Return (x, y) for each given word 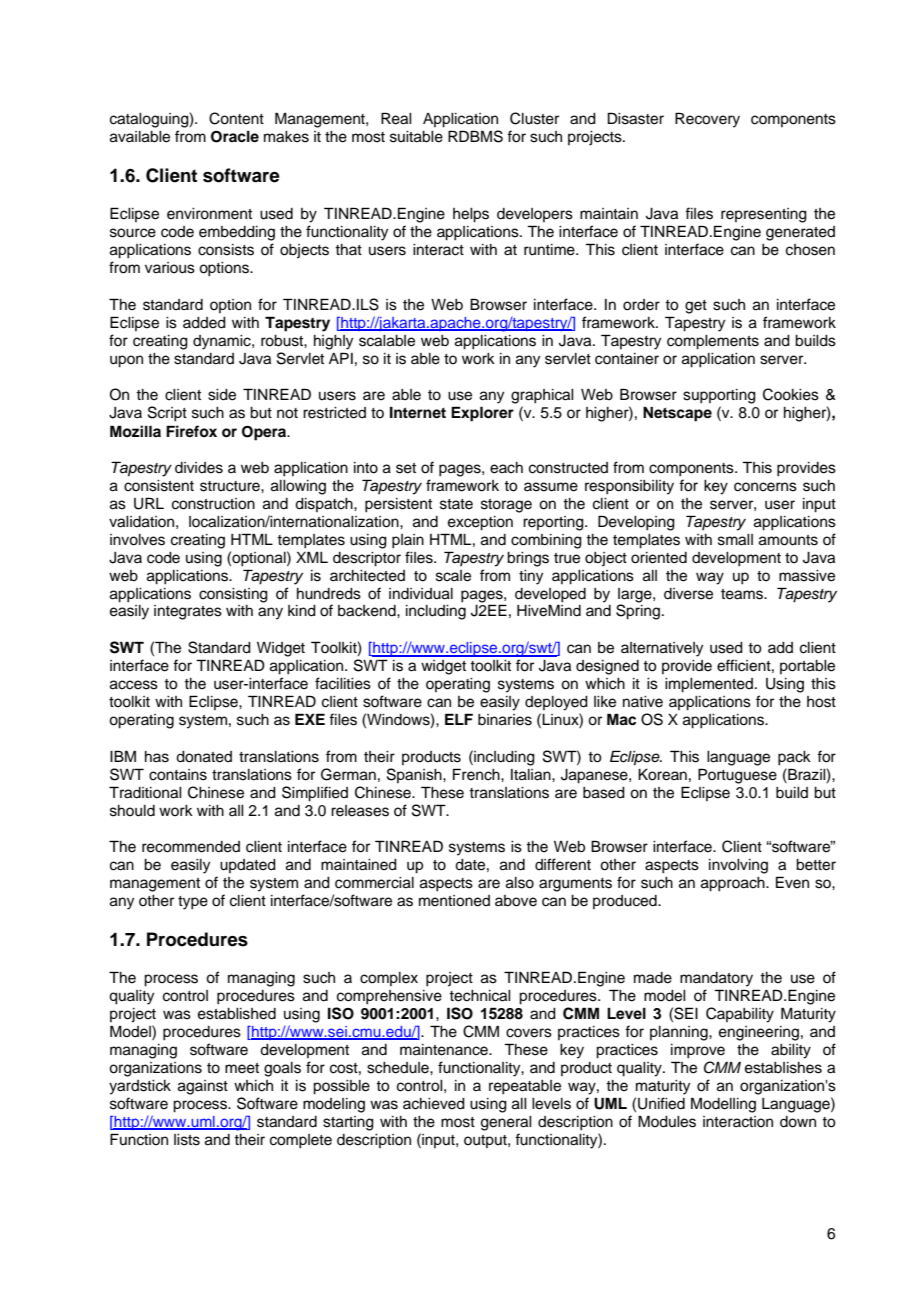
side (222, 395)
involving (738, 866)
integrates (188, 612)
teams (743, 594)
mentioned (454, 901)
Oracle (235, 137)
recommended (191, 847)
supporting (719, 396)
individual (421, 594)
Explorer (482, 414)
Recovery (707, 120)
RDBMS (475, 136)
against (203, 1087)
